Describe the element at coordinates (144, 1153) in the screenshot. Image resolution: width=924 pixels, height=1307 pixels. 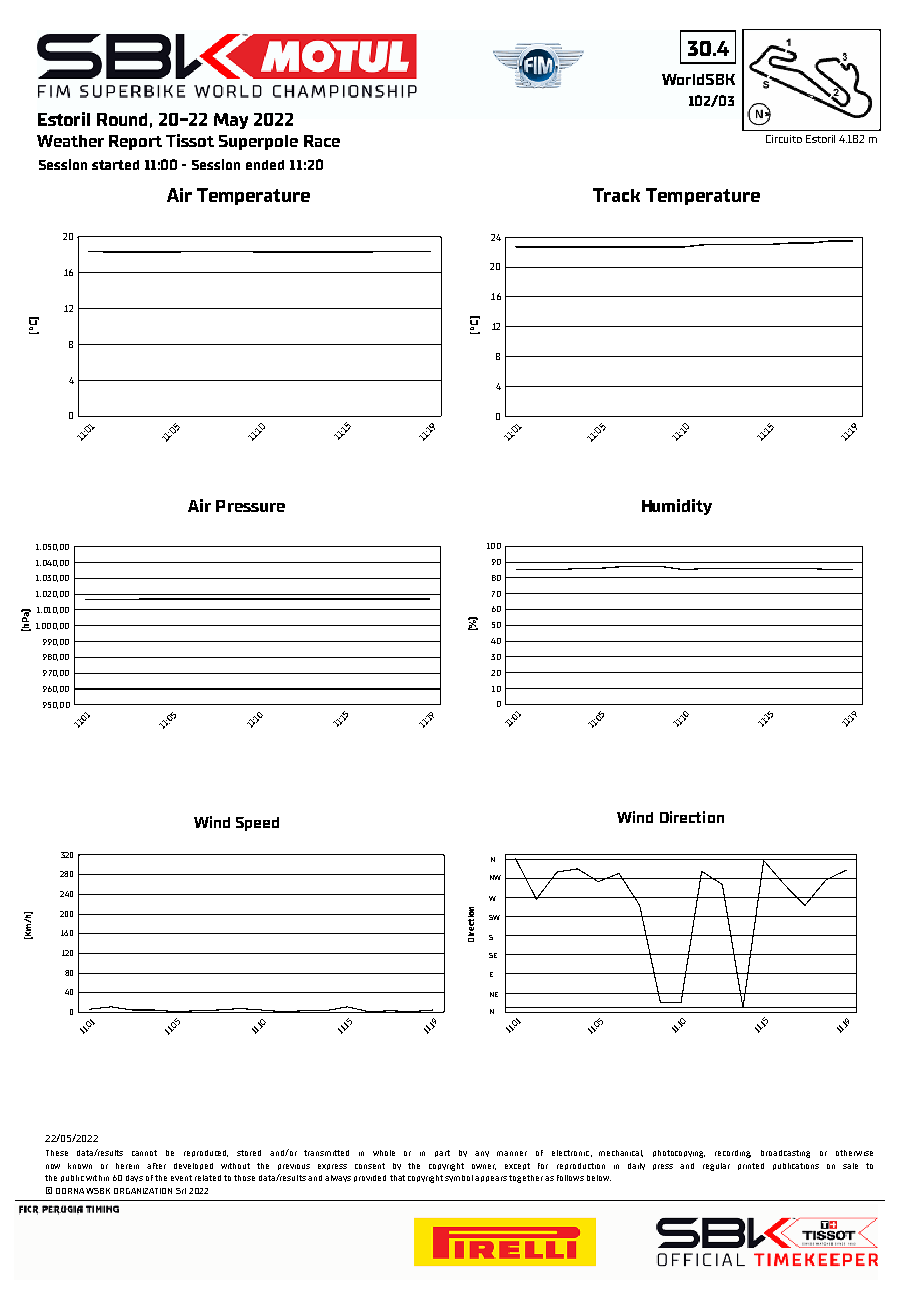
I see `cannot` at that location.
